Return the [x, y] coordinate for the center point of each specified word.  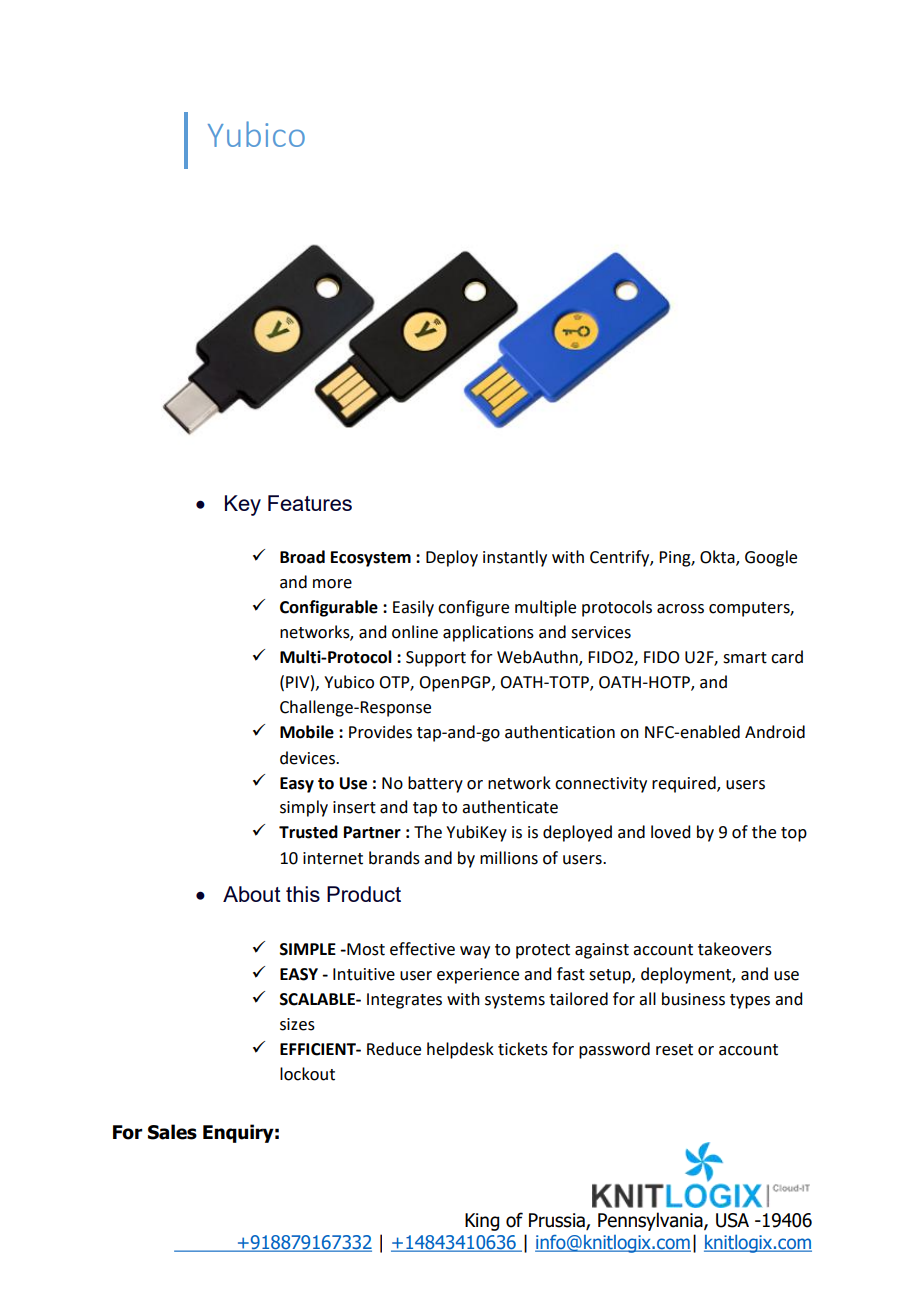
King [482, 1222]
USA [732, 1220]
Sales [172, 1132]
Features [310, 503]
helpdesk [460, 1050]
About [252, 894]
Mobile [307, 732]
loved [670, 832]
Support [436, 659]
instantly [515, 558]
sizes [297, 1024]
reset [674, 1050]
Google [771, 558]
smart [745, 658]
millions [509, 858]
